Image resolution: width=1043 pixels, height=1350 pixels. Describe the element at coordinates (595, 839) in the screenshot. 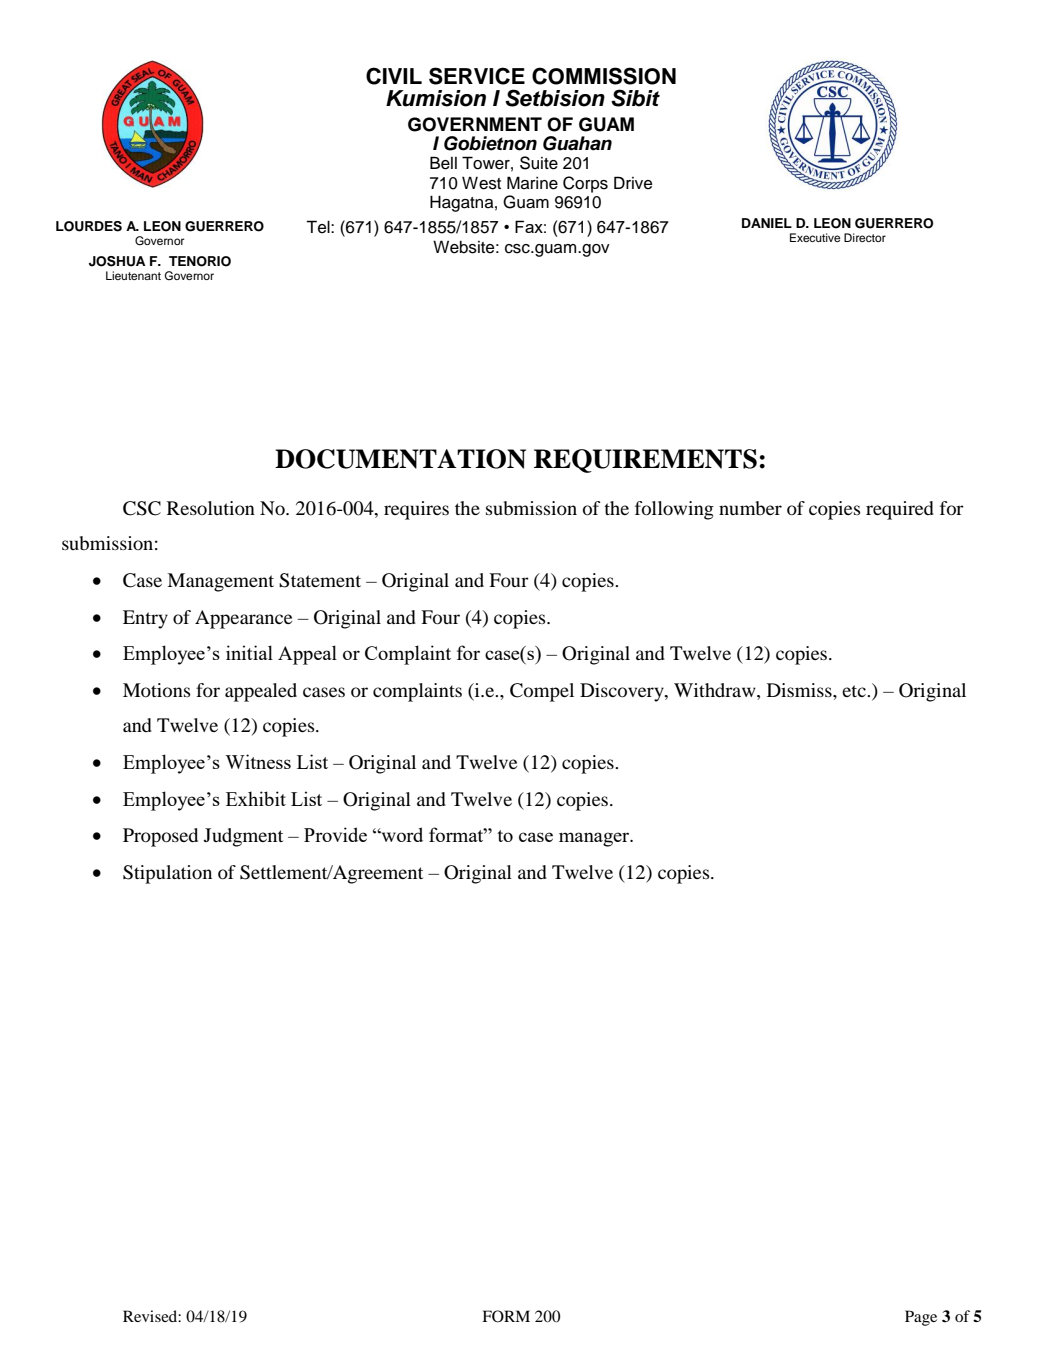

I see `manager` at that location.
